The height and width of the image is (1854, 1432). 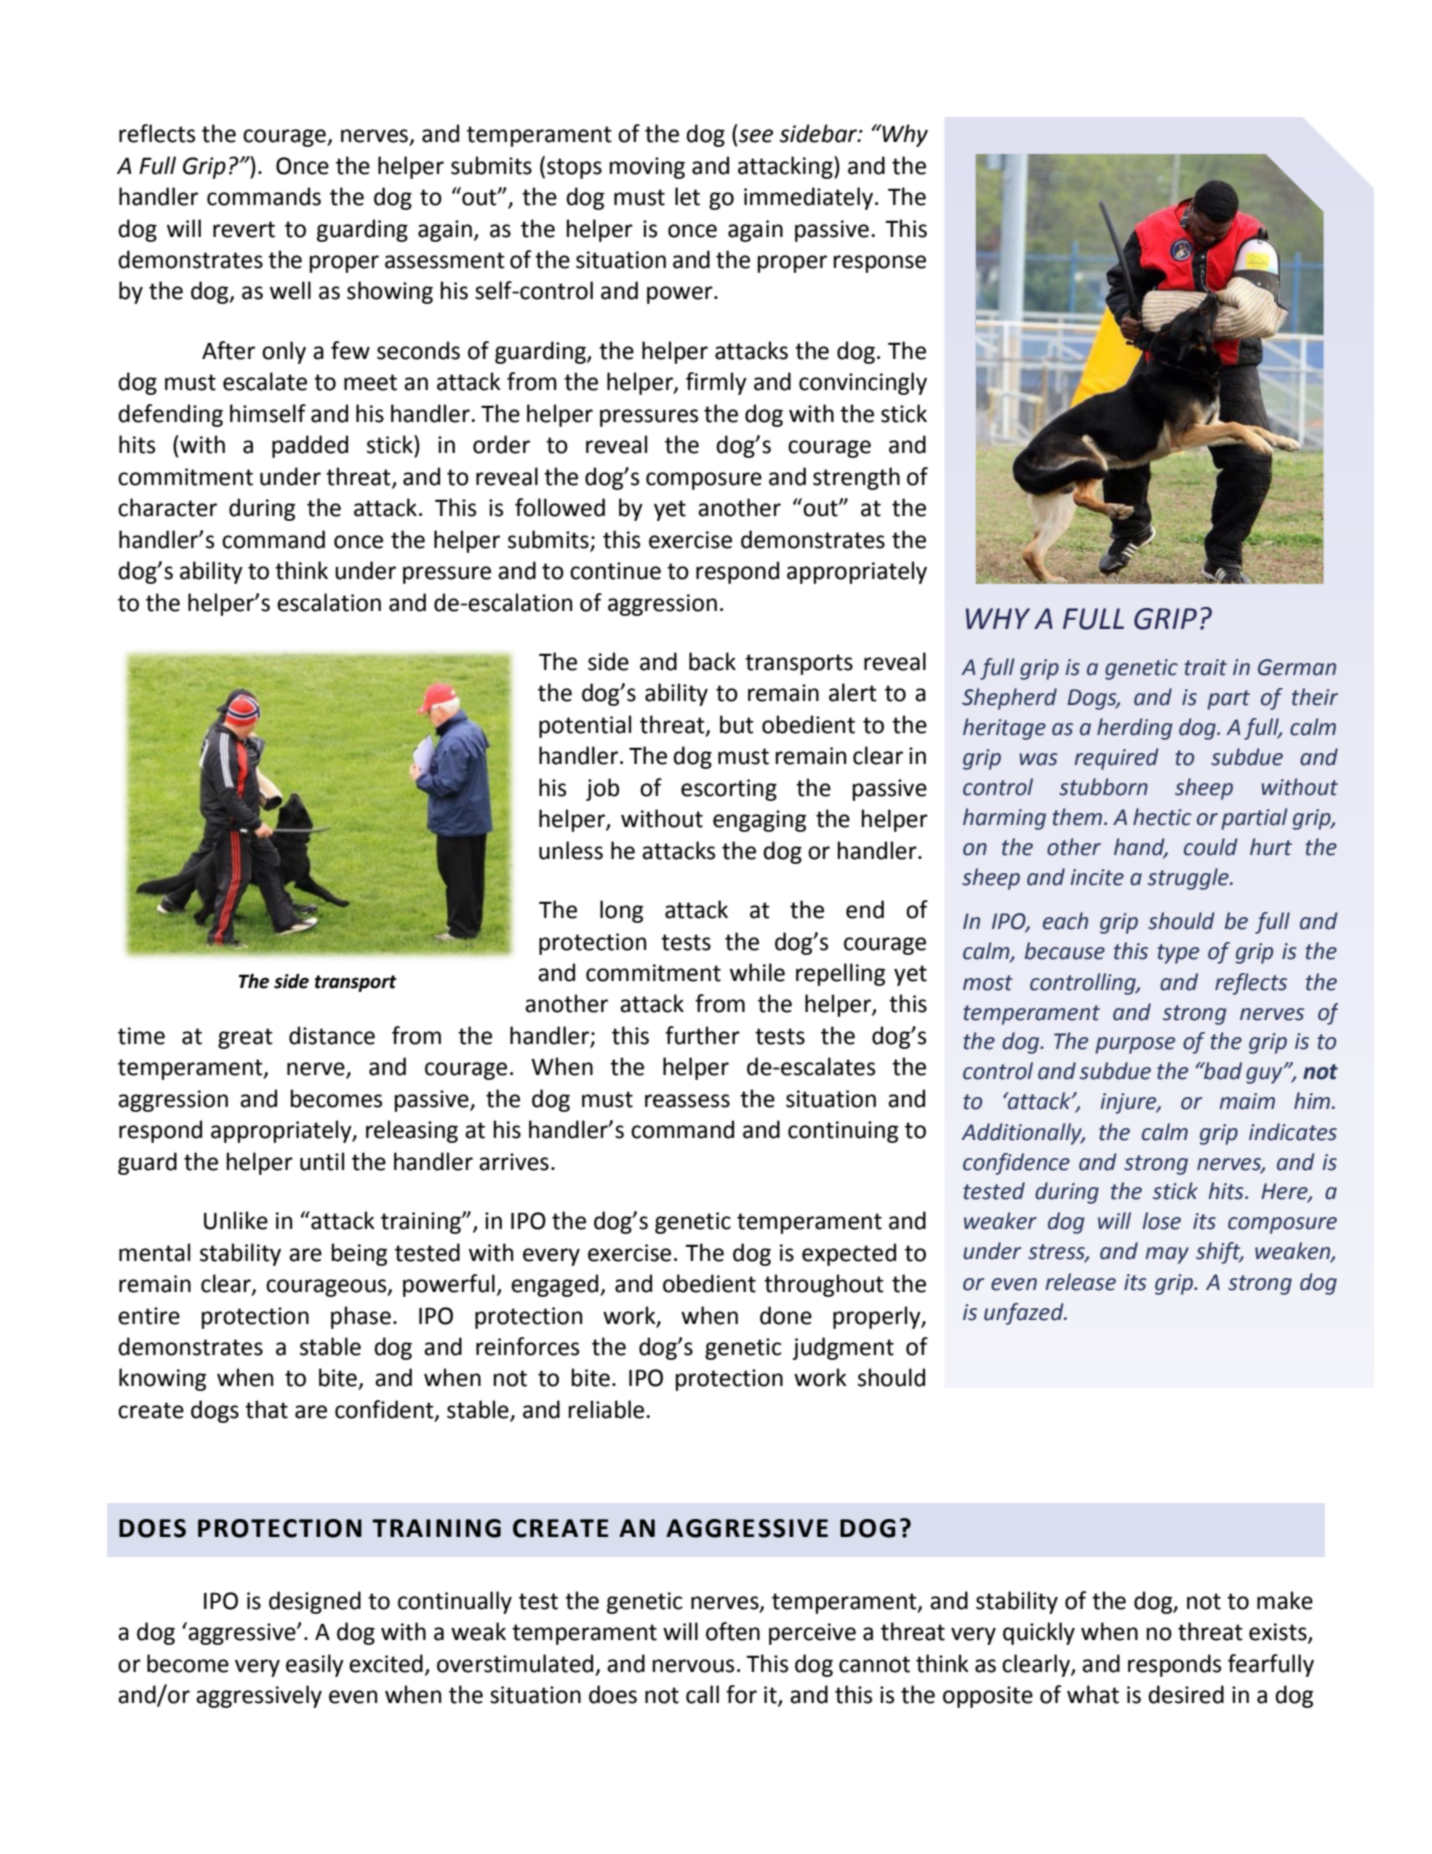 What do you see at coordinates (757, 972) in the image?
I see `while` at bounding box center [757, 972].
